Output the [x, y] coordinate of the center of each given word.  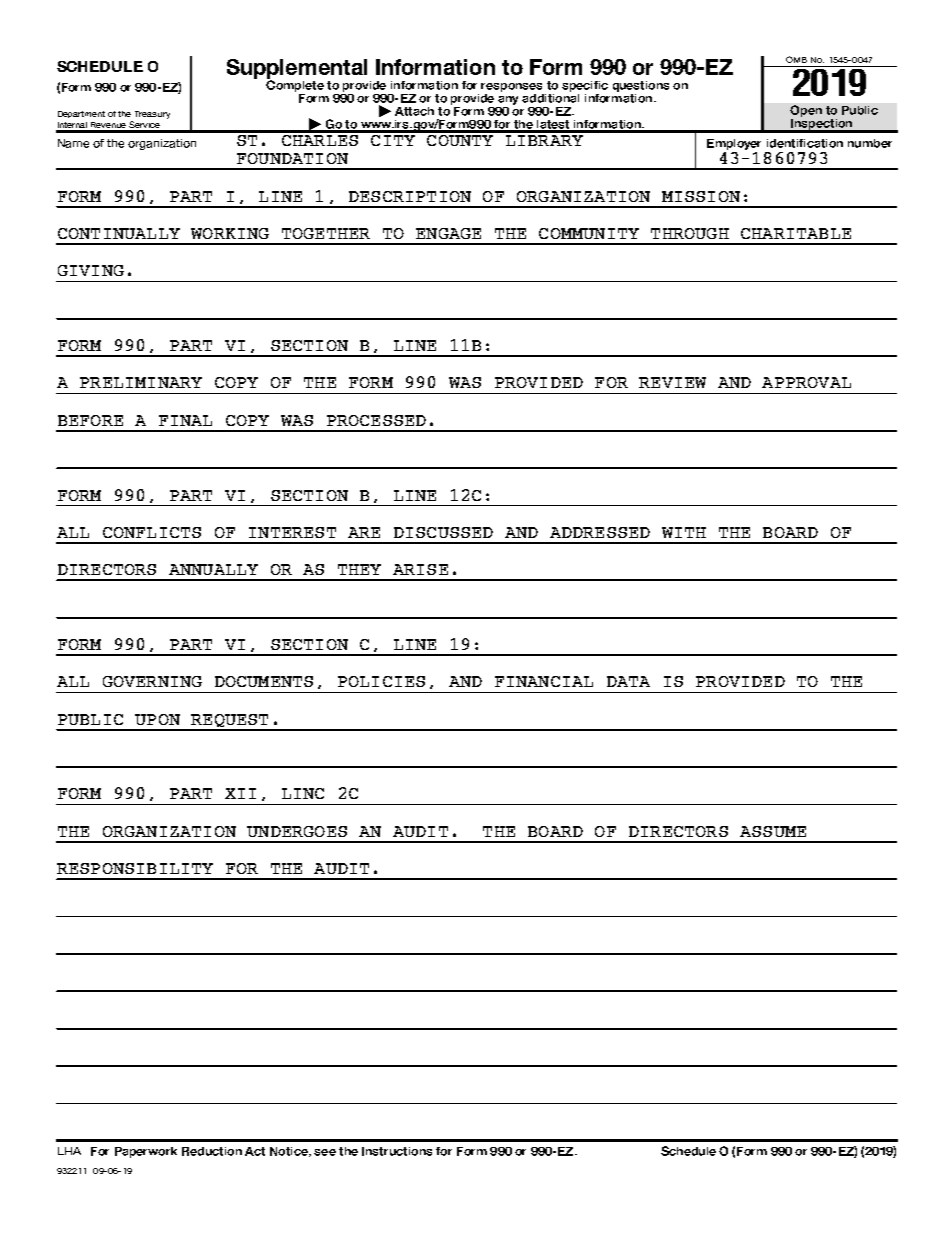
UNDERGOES [297, 831]
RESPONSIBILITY [135, 868]
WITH [684, 532]
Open [806, 111]
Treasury [152, 115]
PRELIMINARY [141, 382]
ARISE [420, 569]
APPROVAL [806, 382]
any [508, 100]
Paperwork [146, 1152]
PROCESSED [376, 420]
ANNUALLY [213, 569]
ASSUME [773, 831]
